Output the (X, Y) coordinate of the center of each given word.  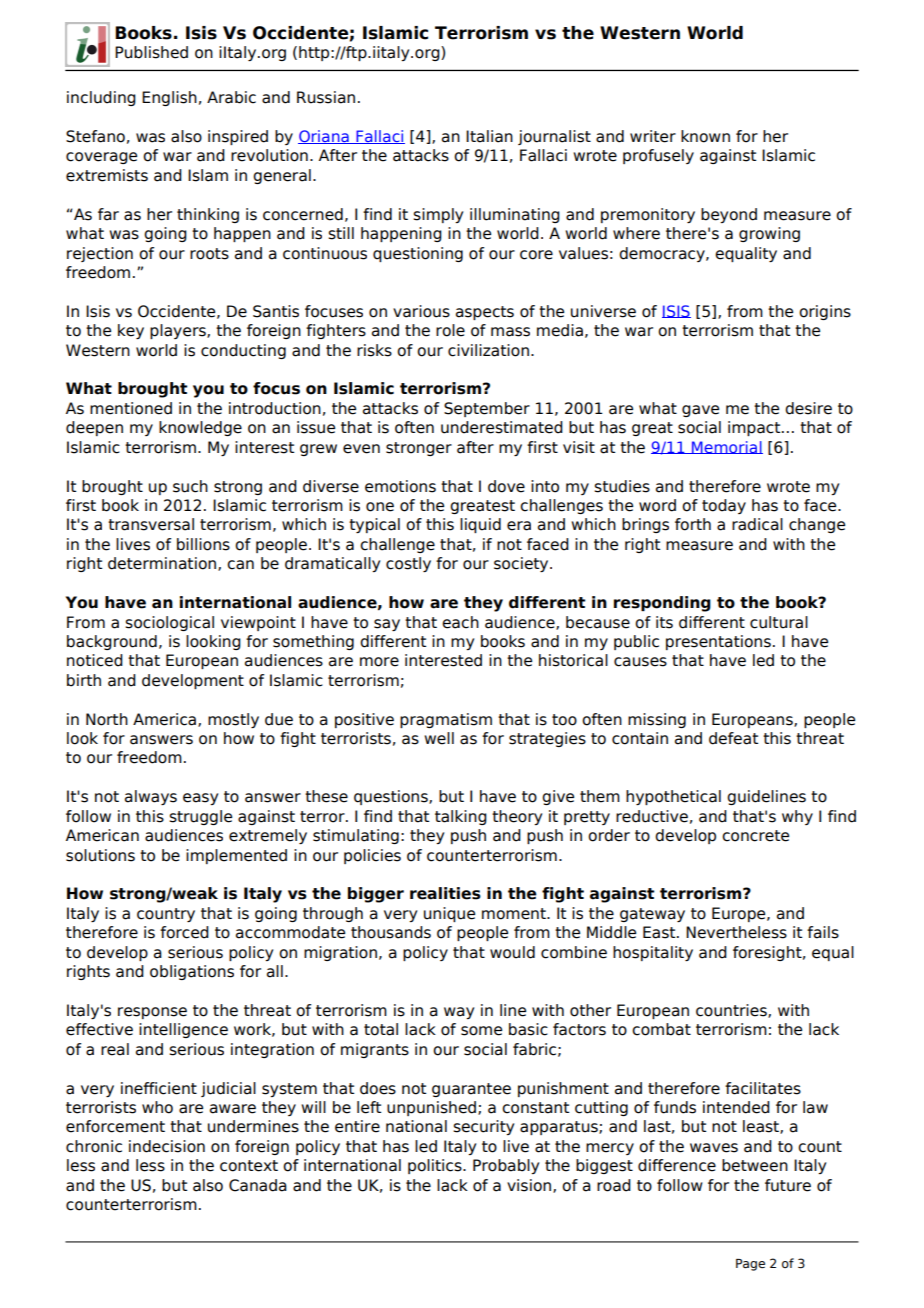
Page (750, 1265)
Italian (489, 136)
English (169, 98)
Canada (258, 1185)
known (705, 136)
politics (436, 1166)
